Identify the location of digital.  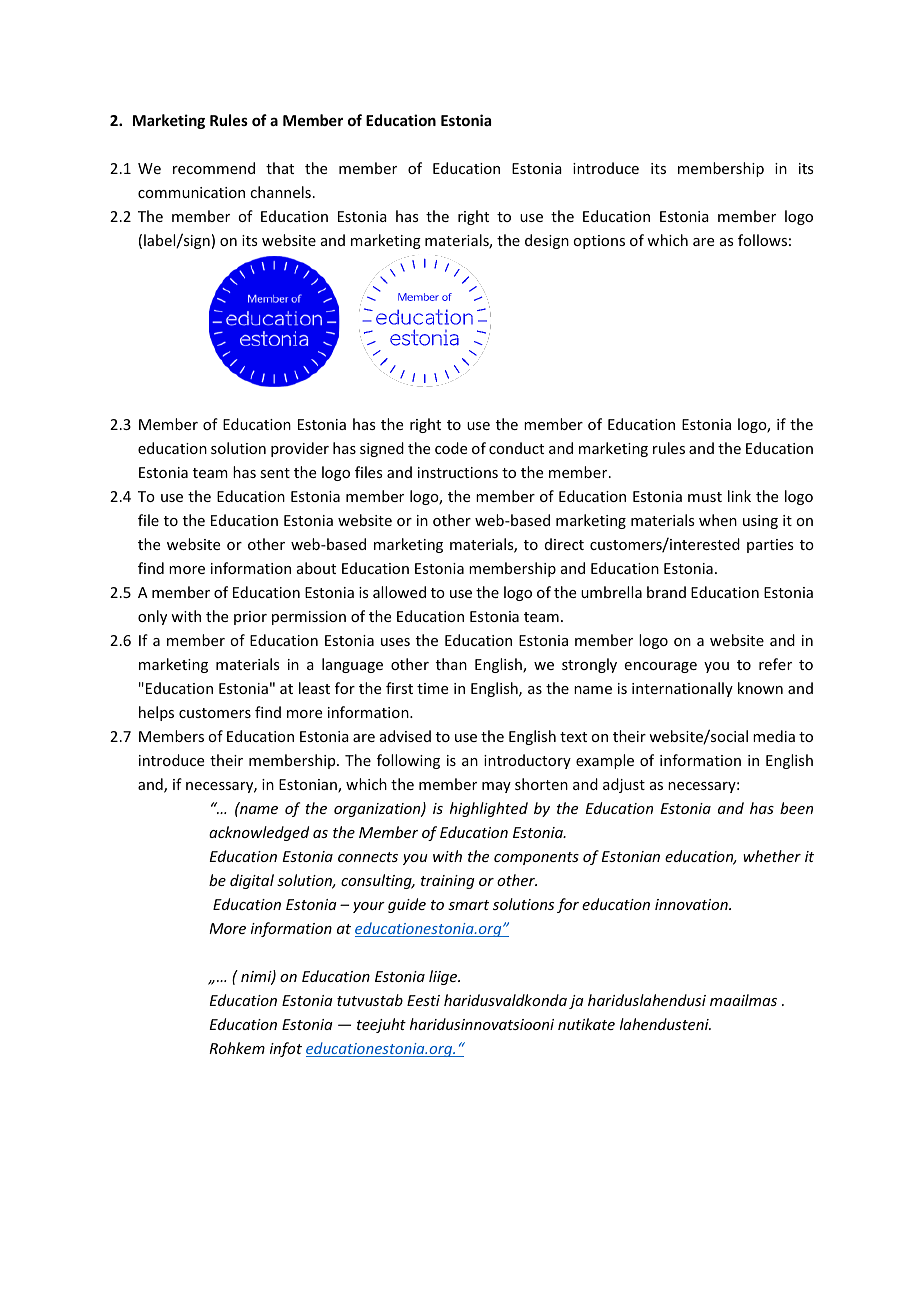
(252, 881).
